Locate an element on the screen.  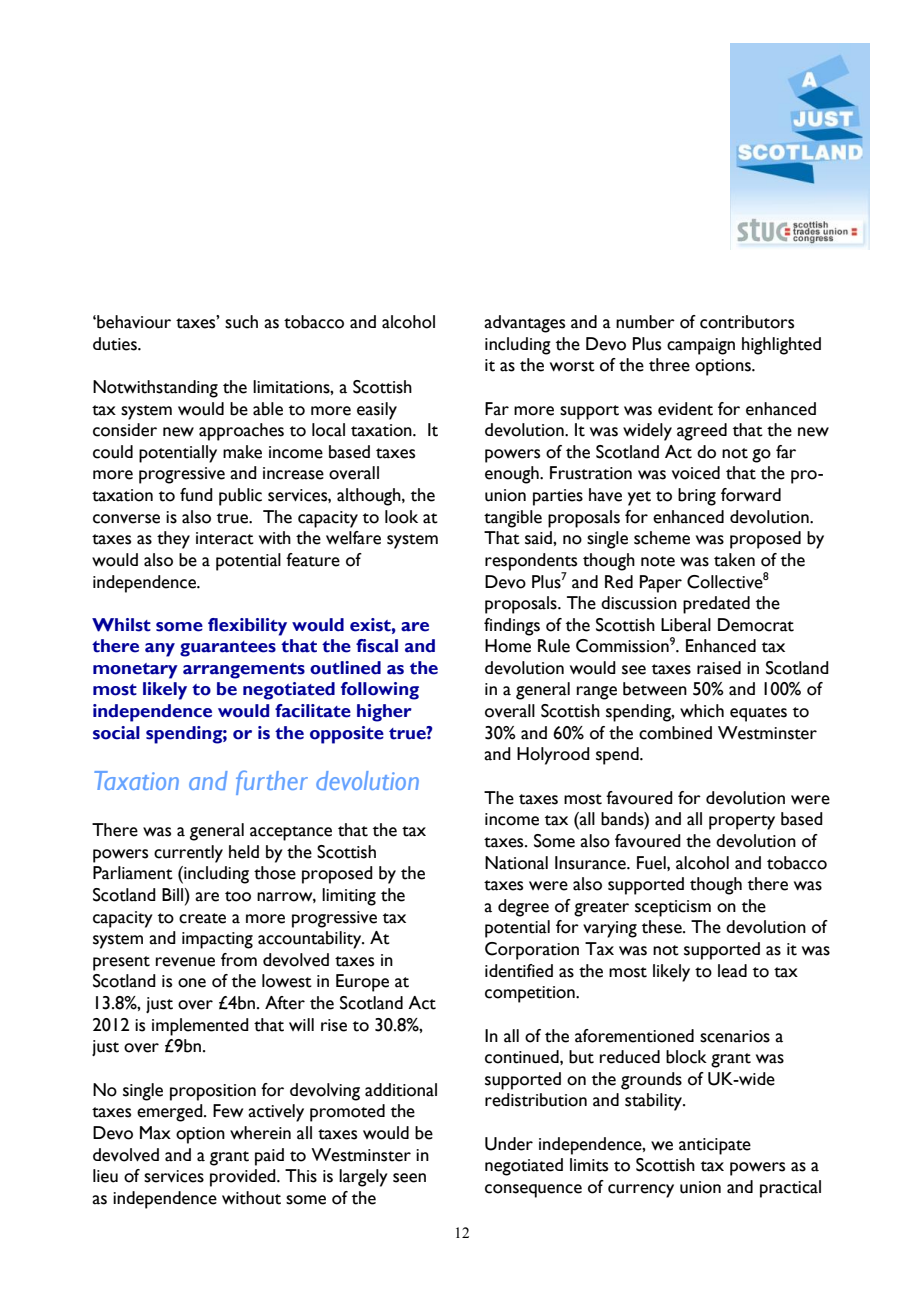
combined is located at coordinates (675, 733).
